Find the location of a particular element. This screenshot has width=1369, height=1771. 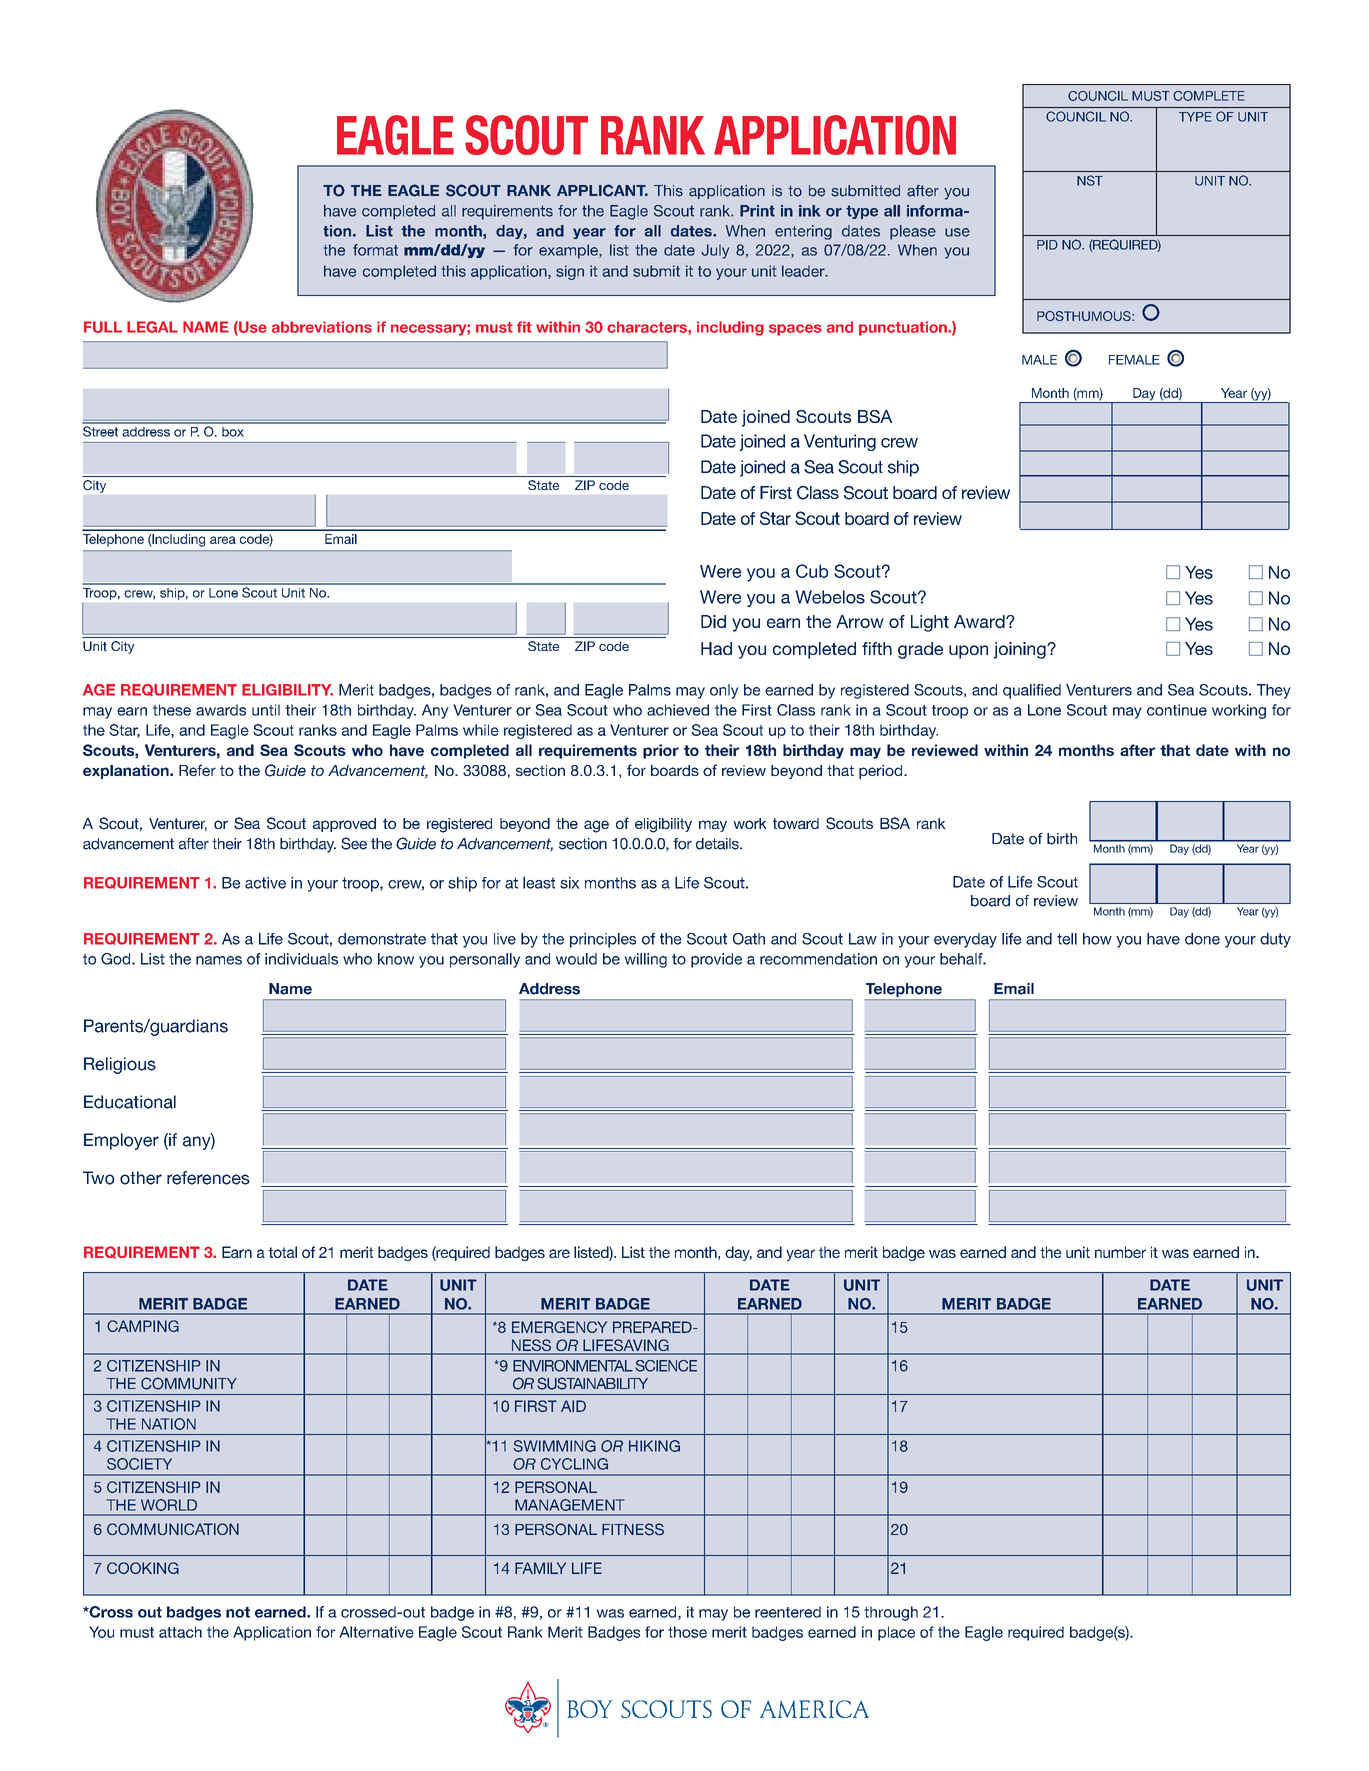

through is located at coordinates (891, 1613).
